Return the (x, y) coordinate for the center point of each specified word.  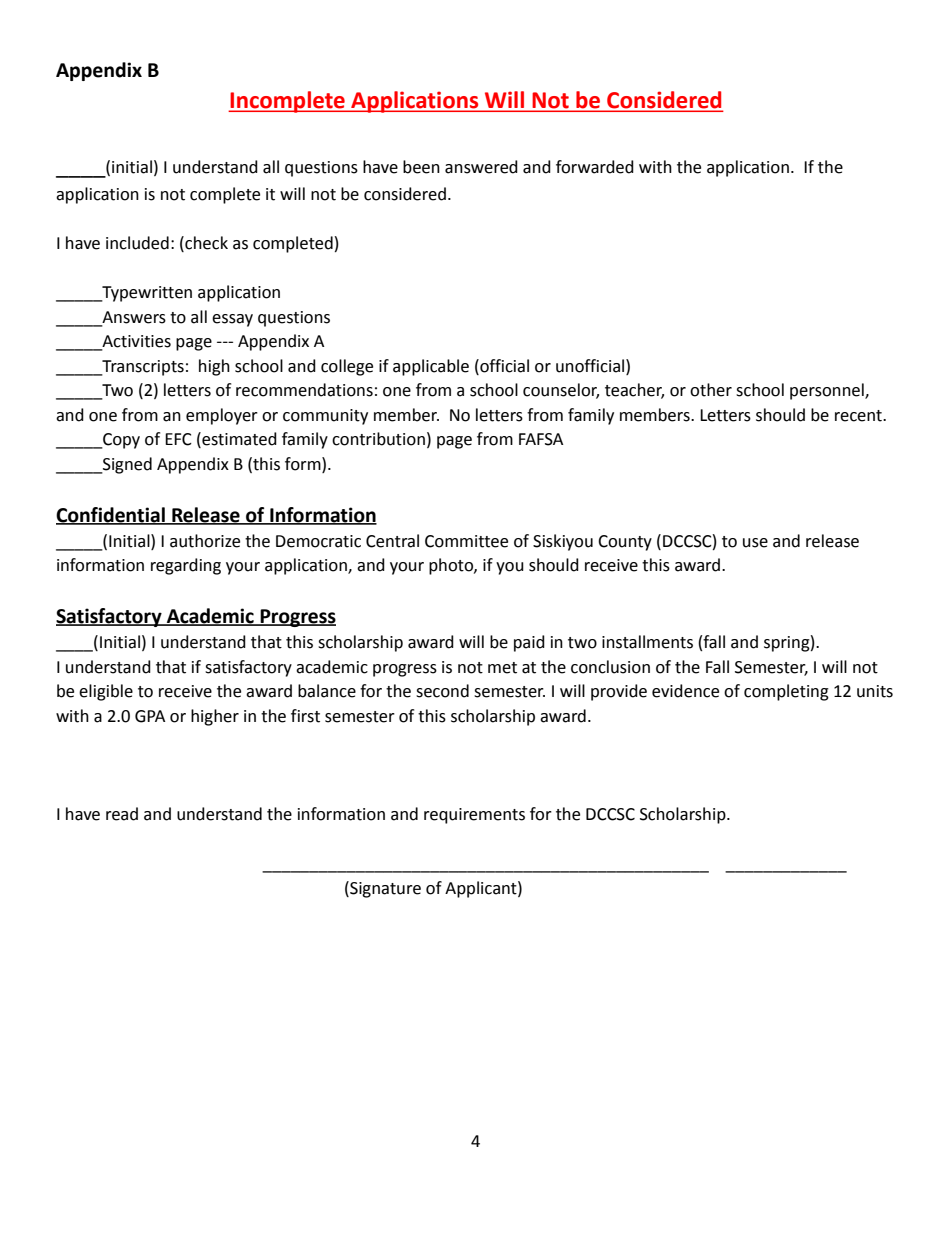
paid (529, 643)
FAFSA (541, 439)
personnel (828, 391)
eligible (106, 692)
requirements (474, 816)
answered (481, 167)
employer (222, 416)
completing (786, 692)
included (137, 243)
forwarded (595, 167)
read (122, 814)
